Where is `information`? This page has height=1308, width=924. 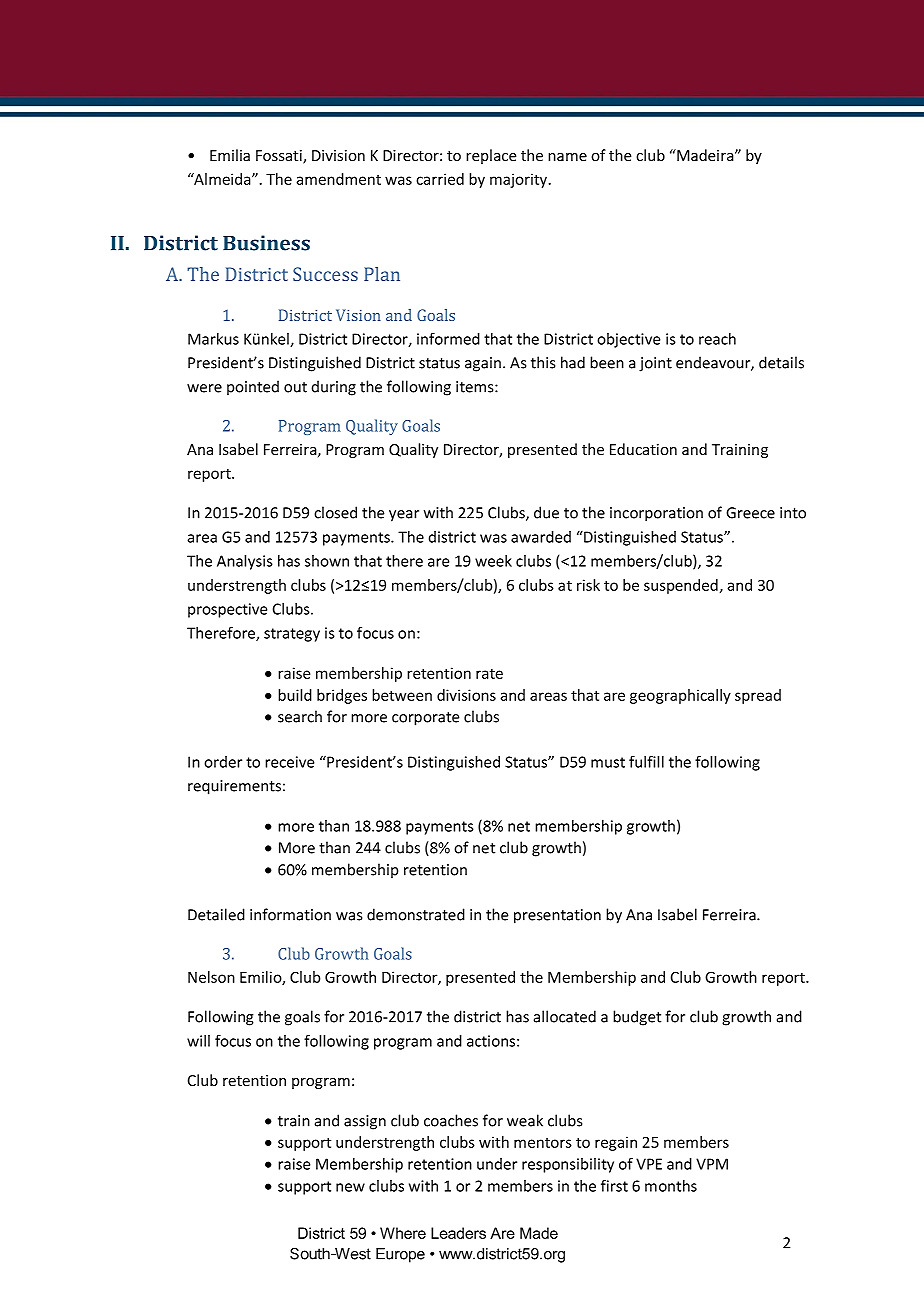
information is located at coordinates (290, 914).
